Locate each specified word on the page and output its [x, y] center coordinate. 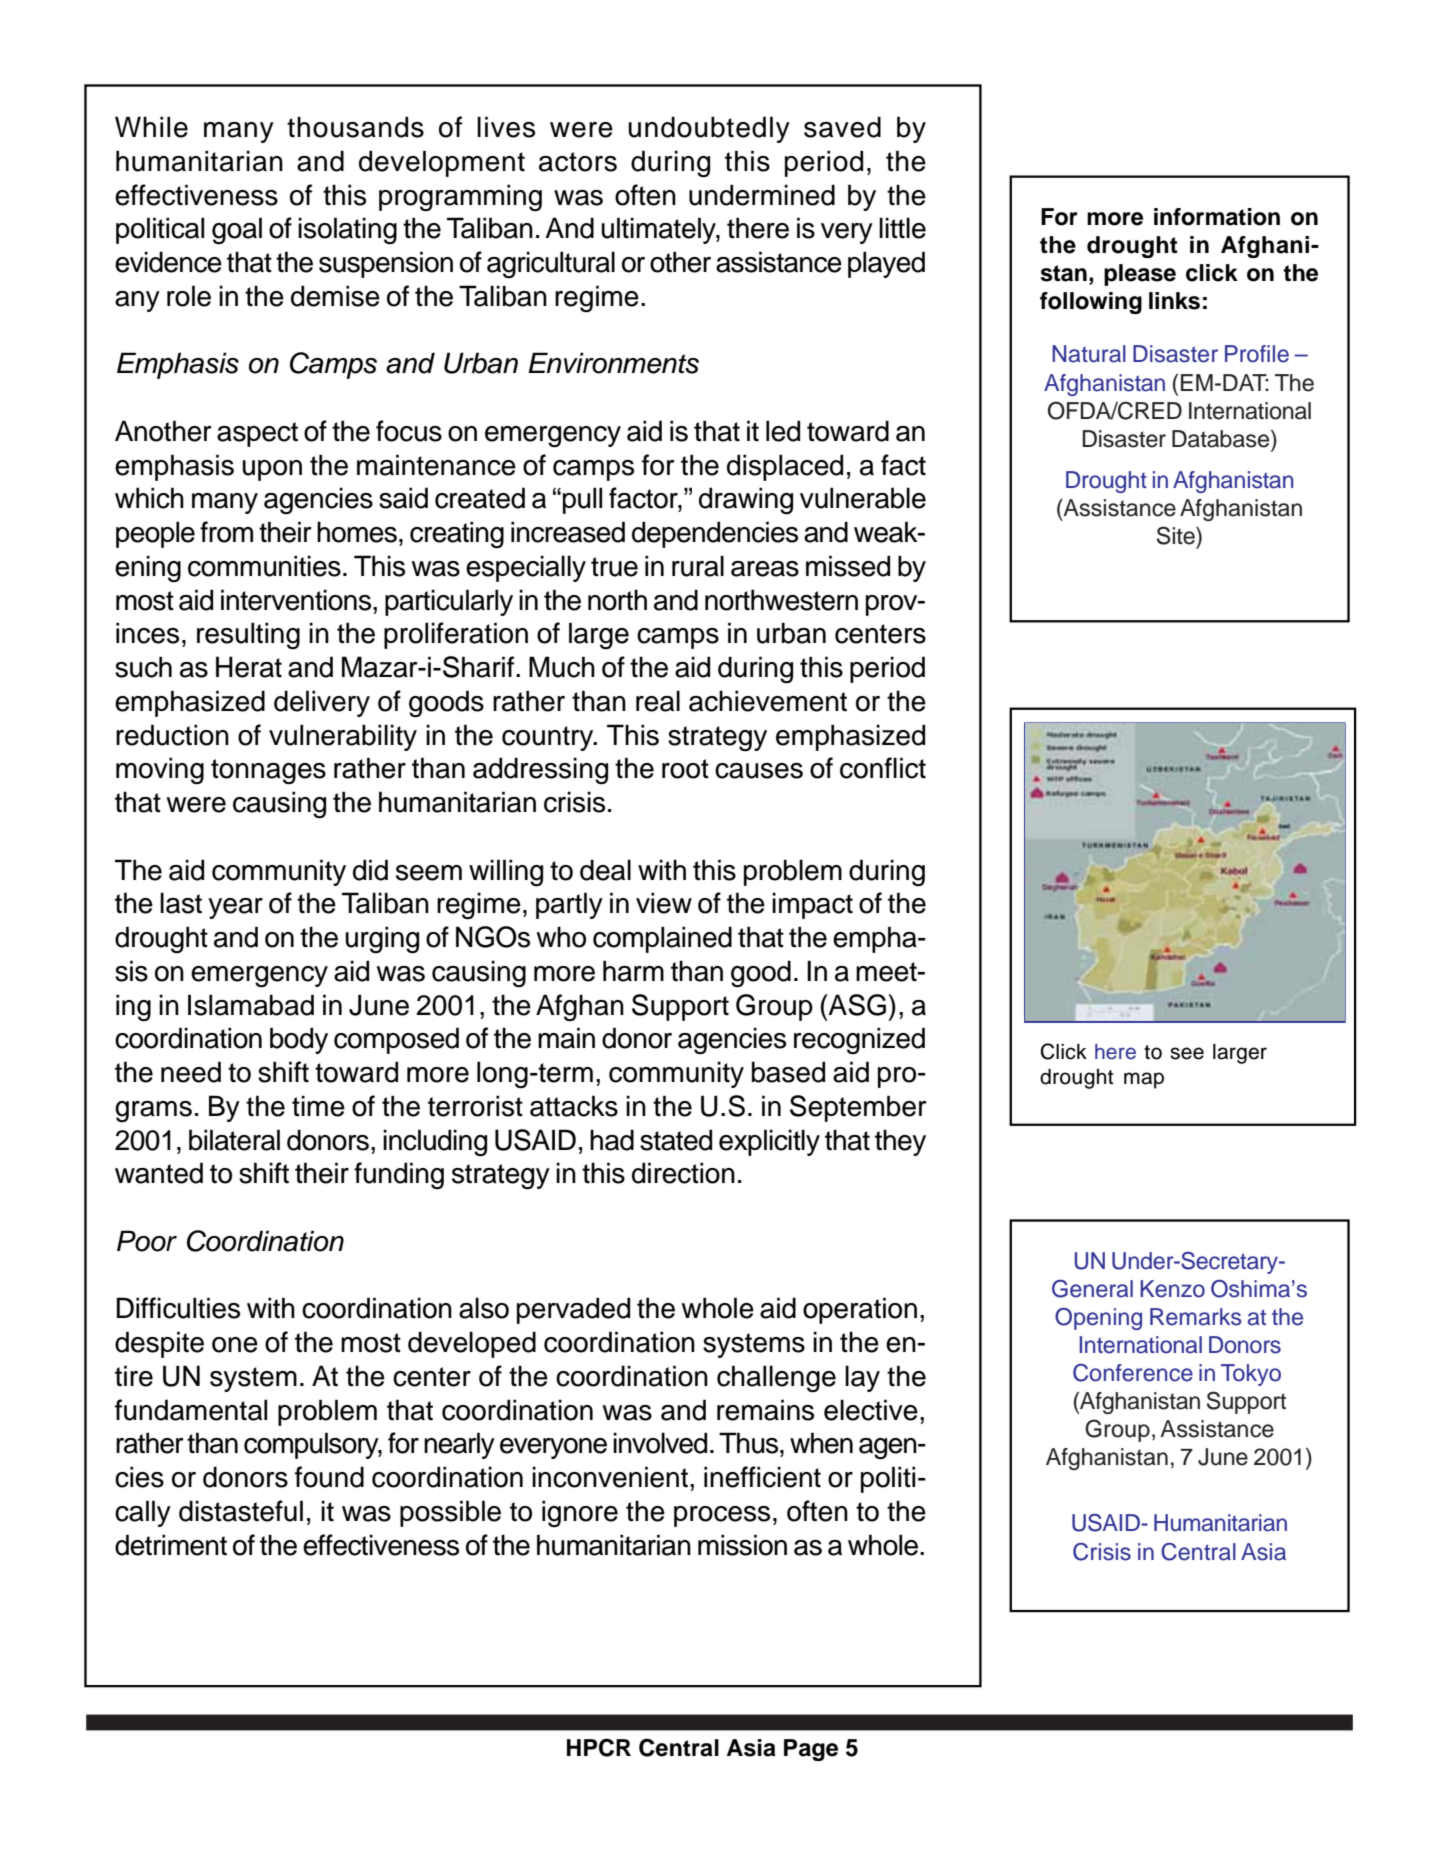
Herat [249, 667]
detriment [171, 1545]
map [1144, 1080]
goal [237, 231]
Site [1177, 535]
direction [683, 1173]
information [1217, 217]
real [658, 701]
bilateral [234, 1140]
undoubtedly [709, 129]
